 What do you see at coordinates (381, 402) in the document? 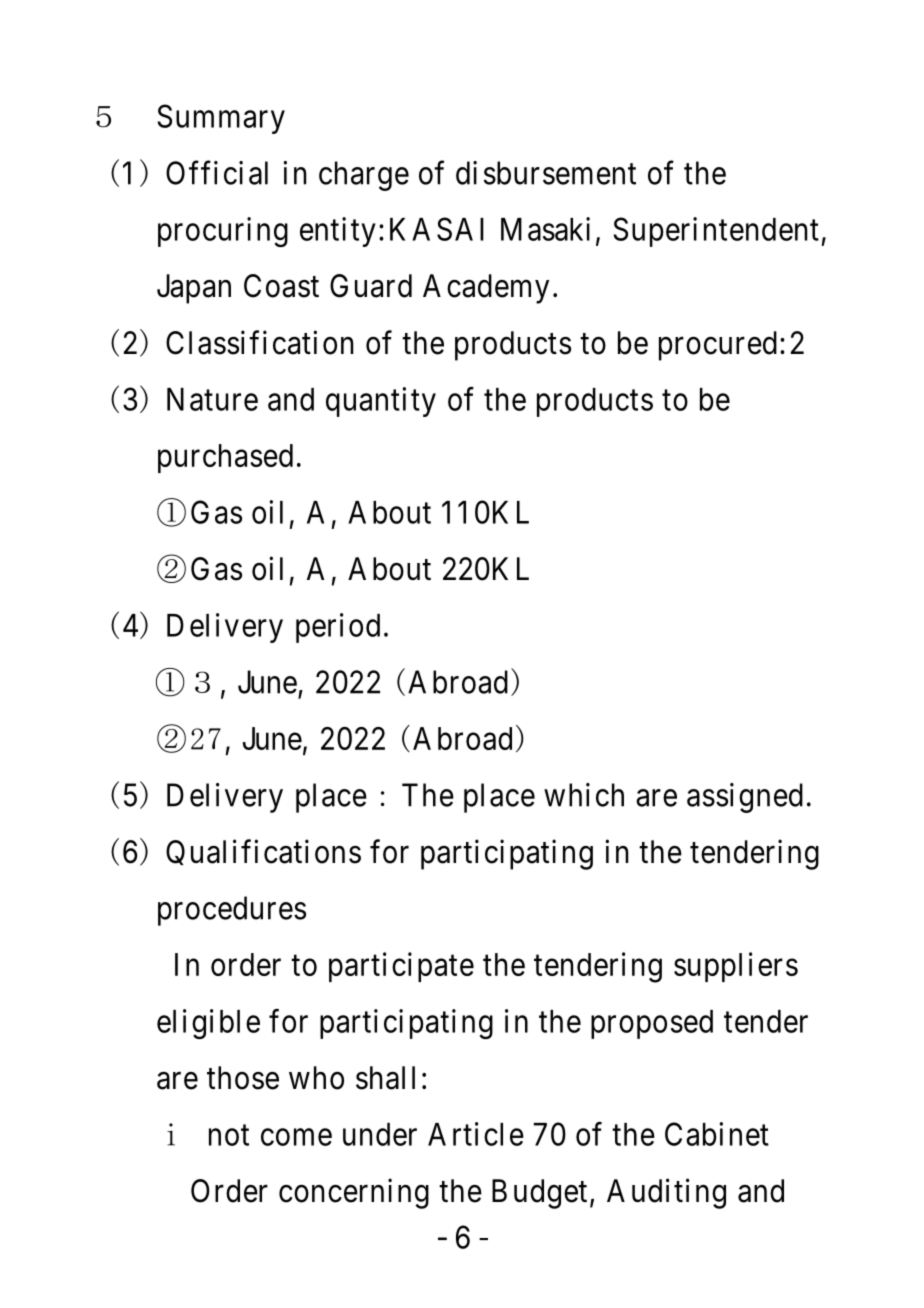
I see `quantity` at bounding box center [381, 402].
